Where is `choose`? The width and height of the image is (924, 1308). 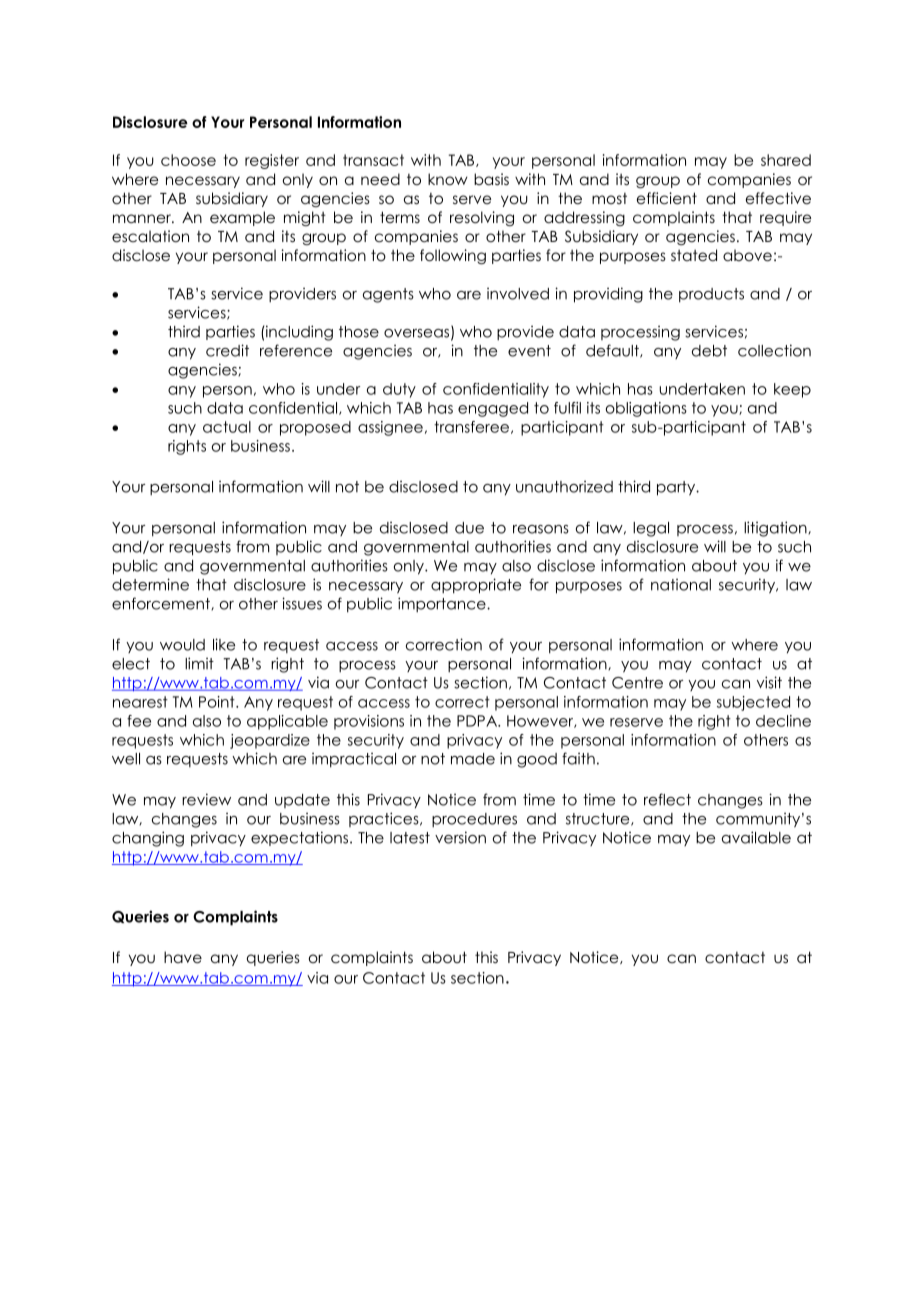 choose is located at coordinates (188, 160).
